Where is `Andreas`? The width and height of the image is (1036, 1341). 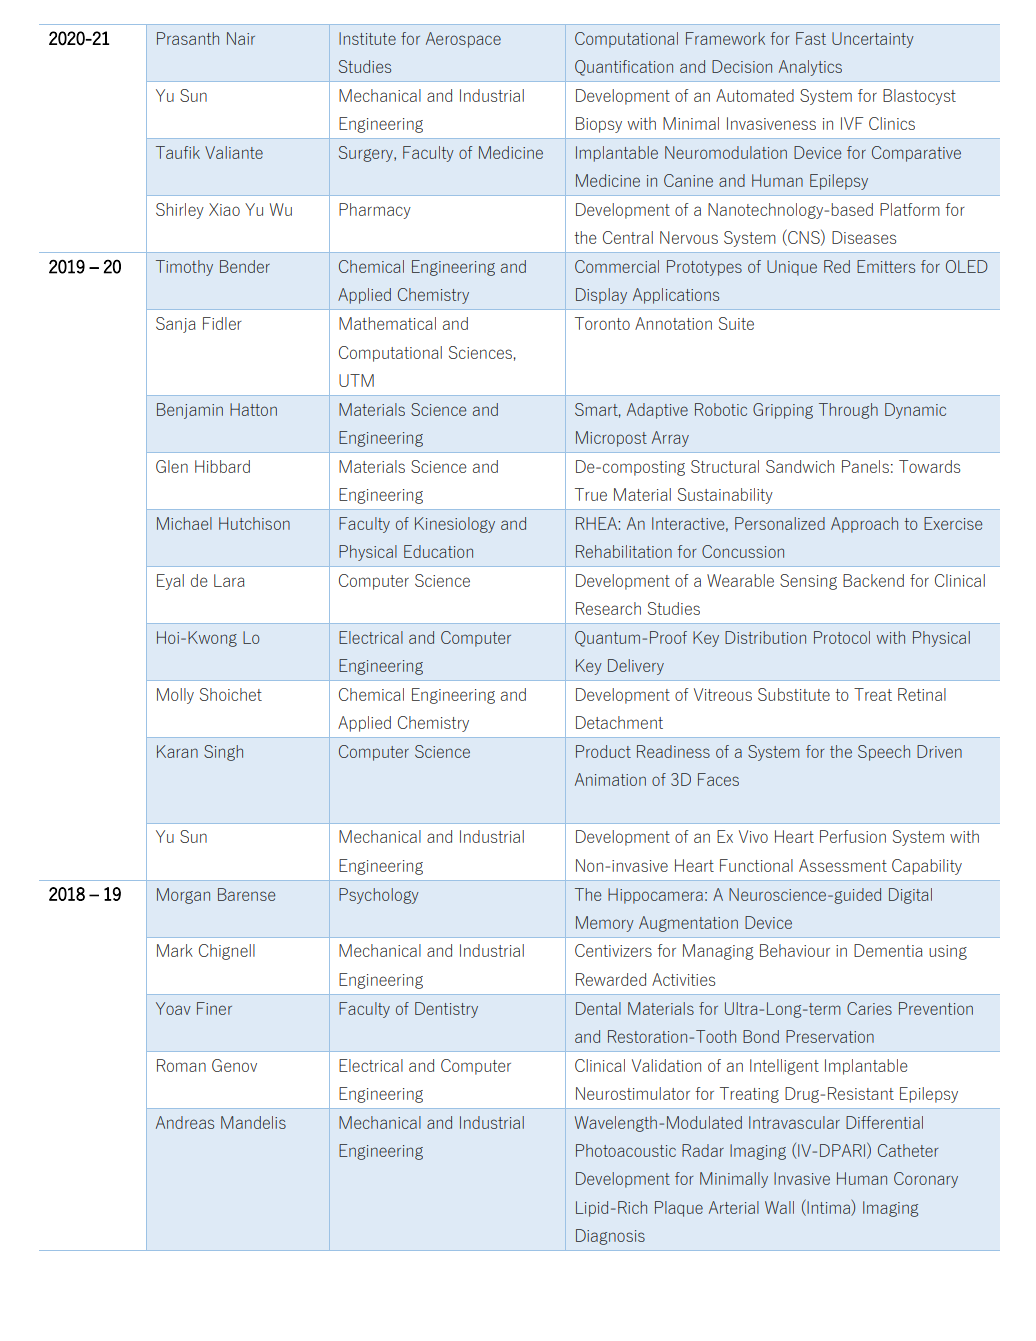
Andreas is located at coordinates (185, 1122).
